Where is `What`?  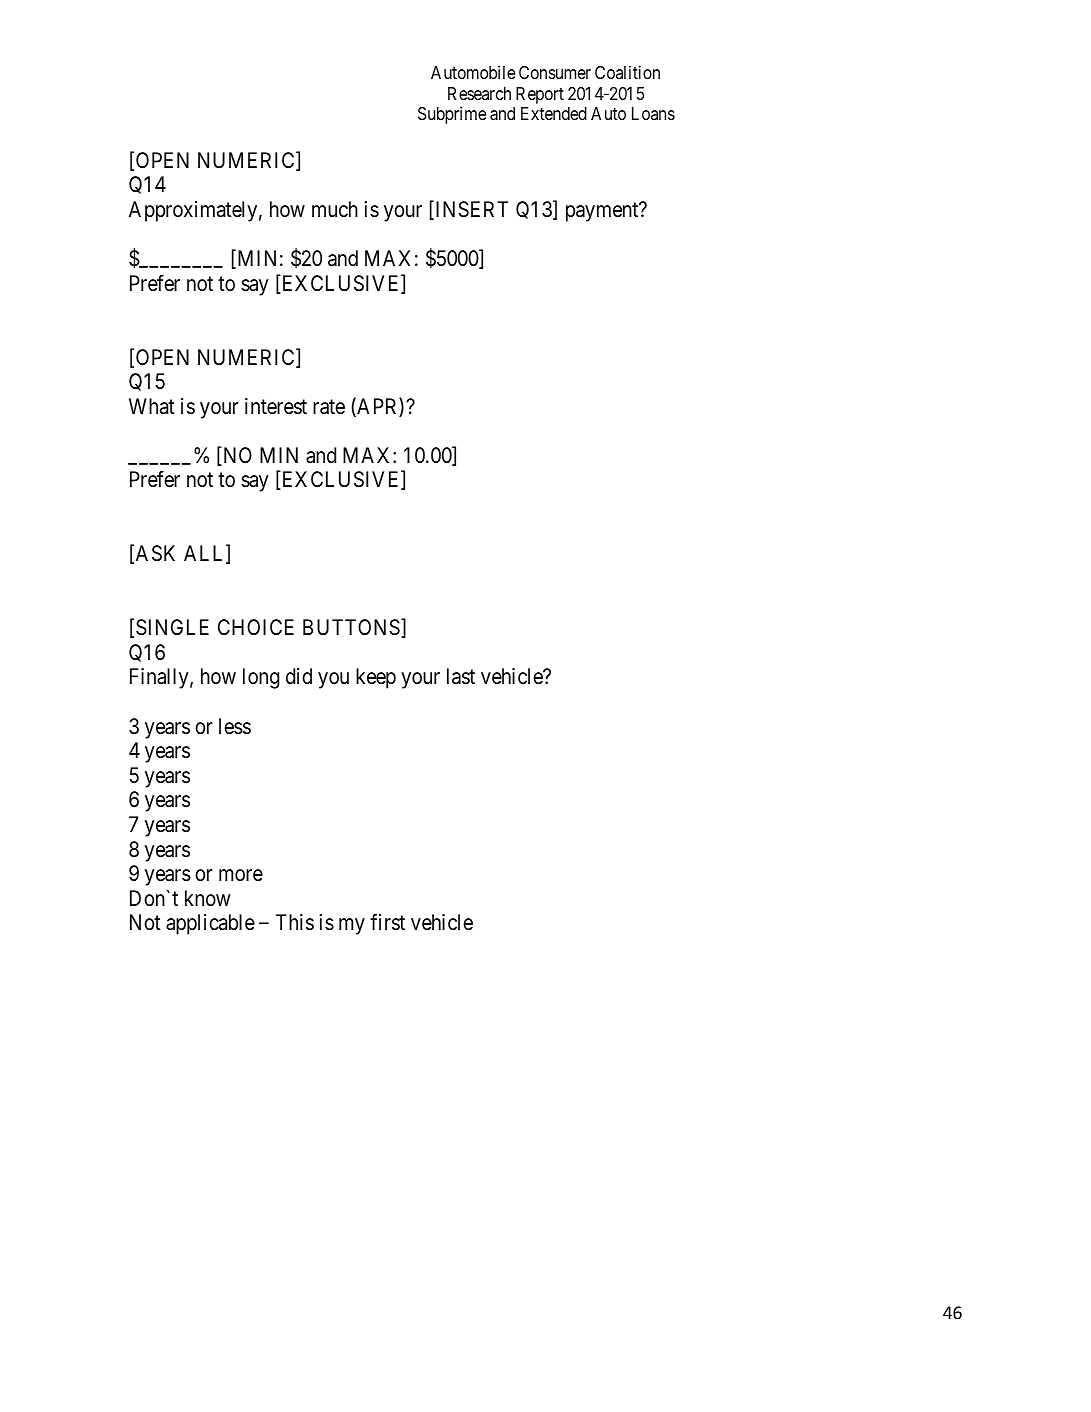 What is located at coordinates (152, 406).
